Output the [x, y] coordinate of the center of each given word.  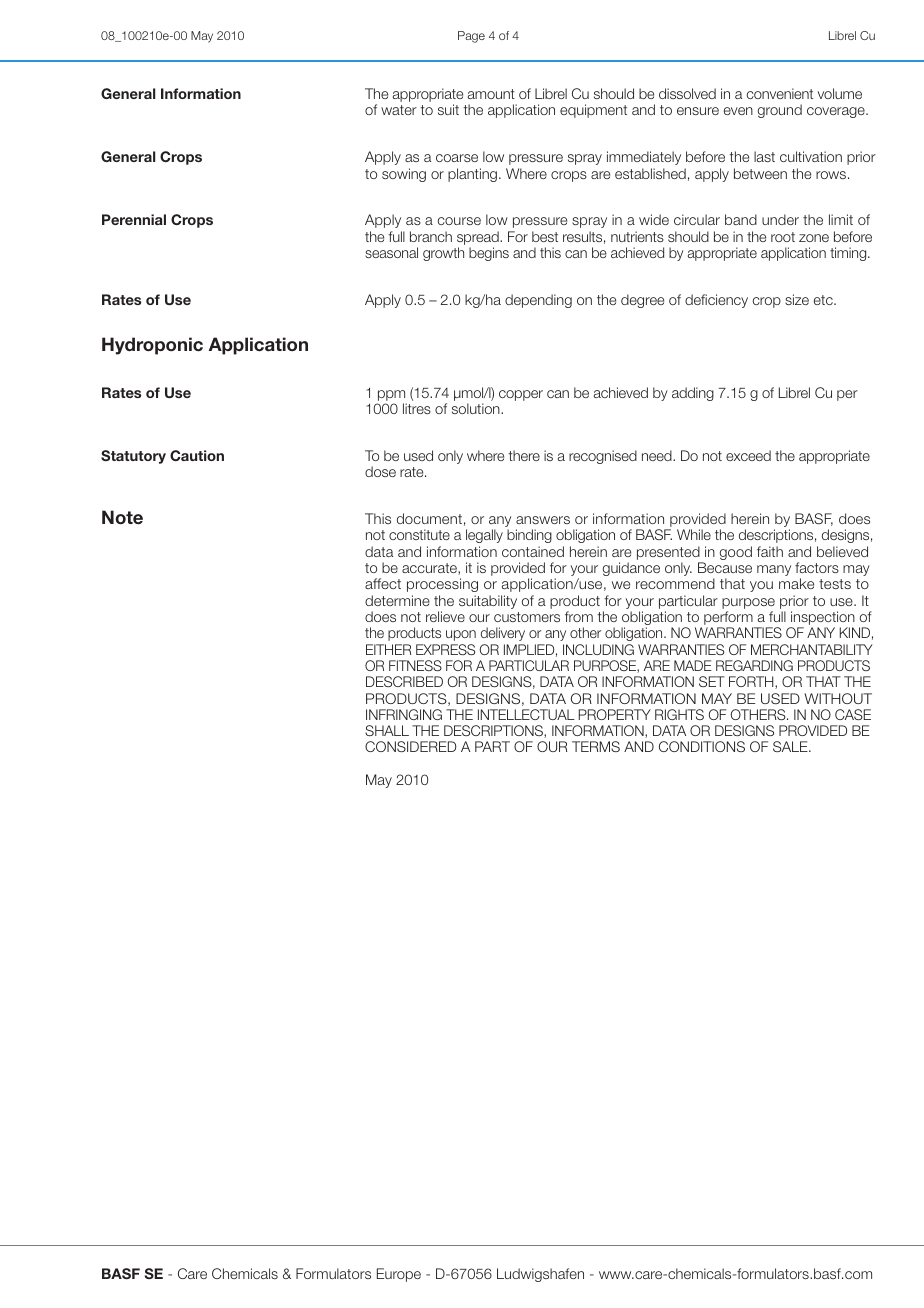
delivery [503, 634]
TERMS [596, 746]
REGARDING [754, 665]
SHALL [387, 730]
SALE [791, 746]
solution [477, 408]
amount [491, 94]
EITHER [388, 649]
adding [693, 394]
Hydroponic [152, 346]
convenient [780, 93]
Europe [399, 1275]
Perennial [134, 219]
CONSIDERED [411, 746]
